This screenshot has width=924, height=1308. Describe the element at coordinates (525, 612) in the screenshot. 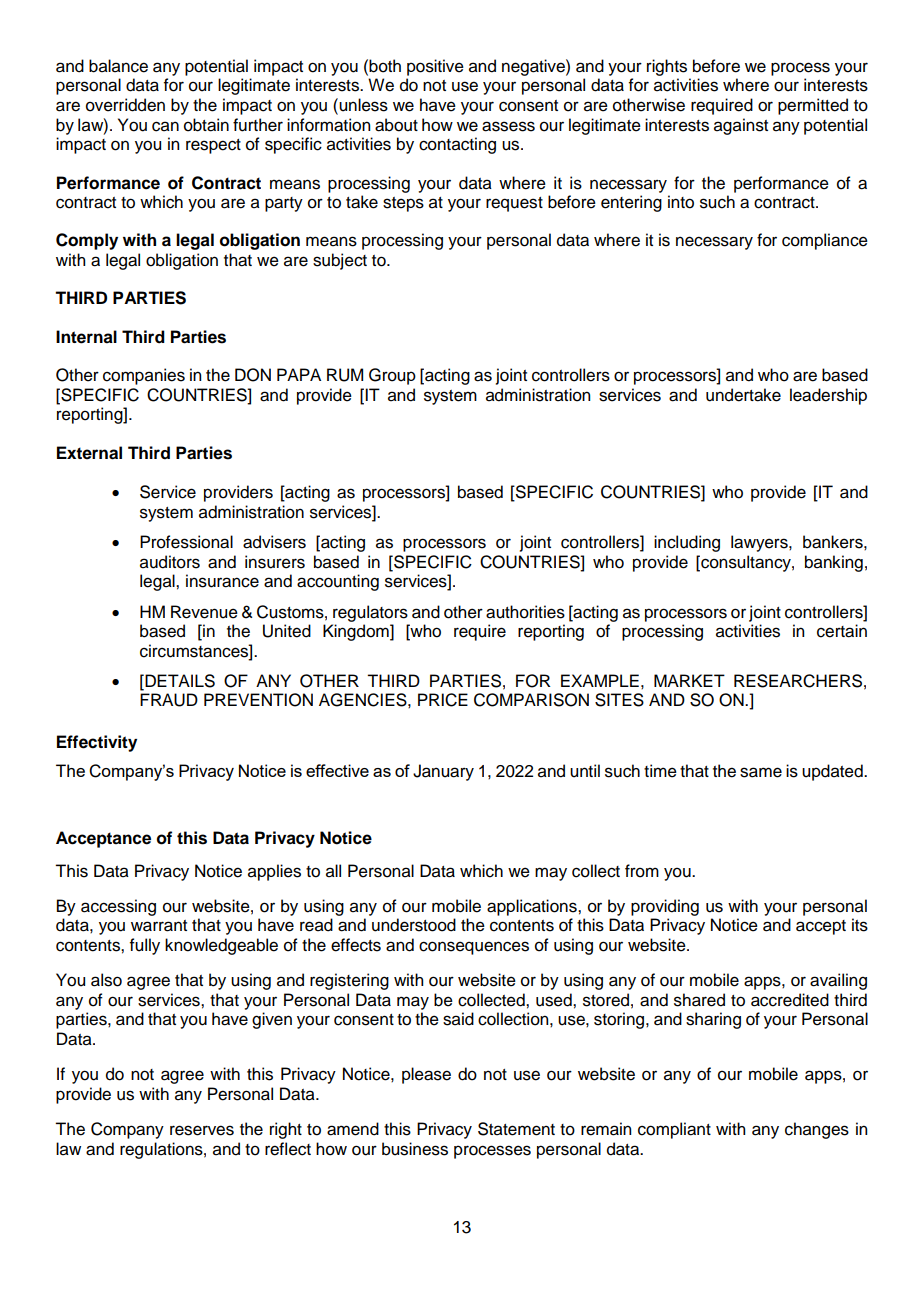

I see `authorities` at that location.
